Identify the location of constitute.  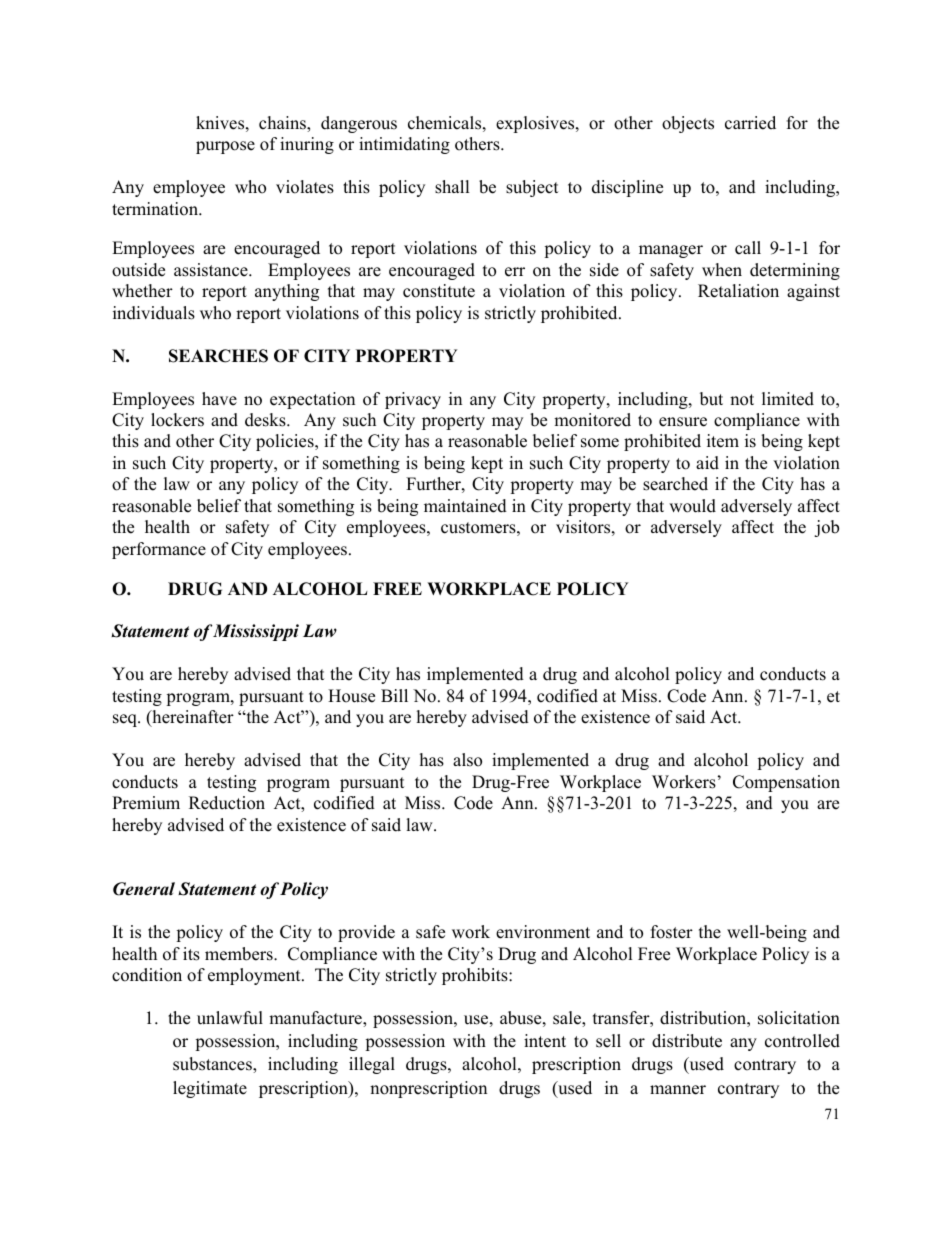
(439, 291).
